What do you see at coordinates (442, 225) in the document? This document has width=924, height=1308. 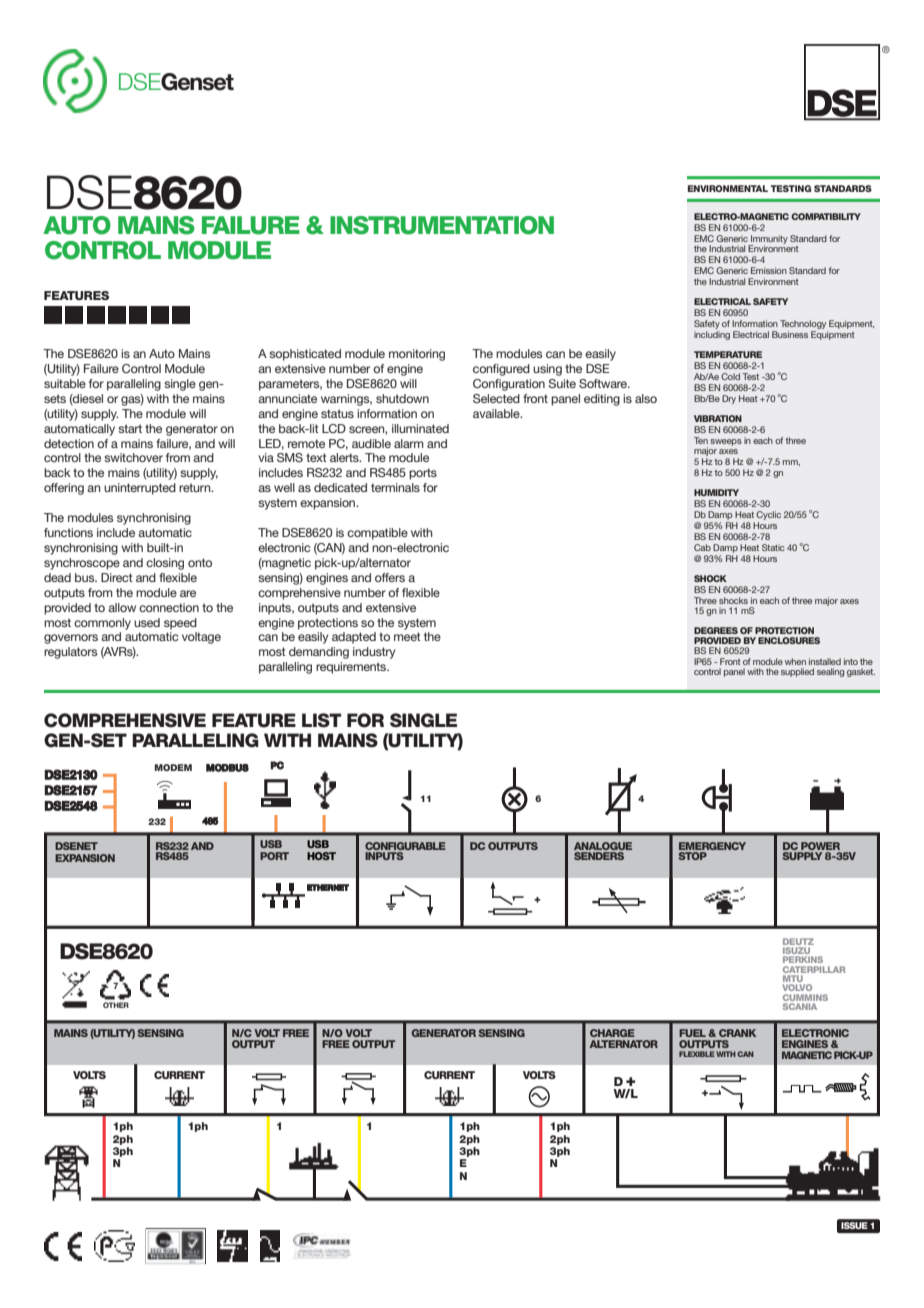 I see `INSTRUMENTATION` at bounding box center [442, 225].
